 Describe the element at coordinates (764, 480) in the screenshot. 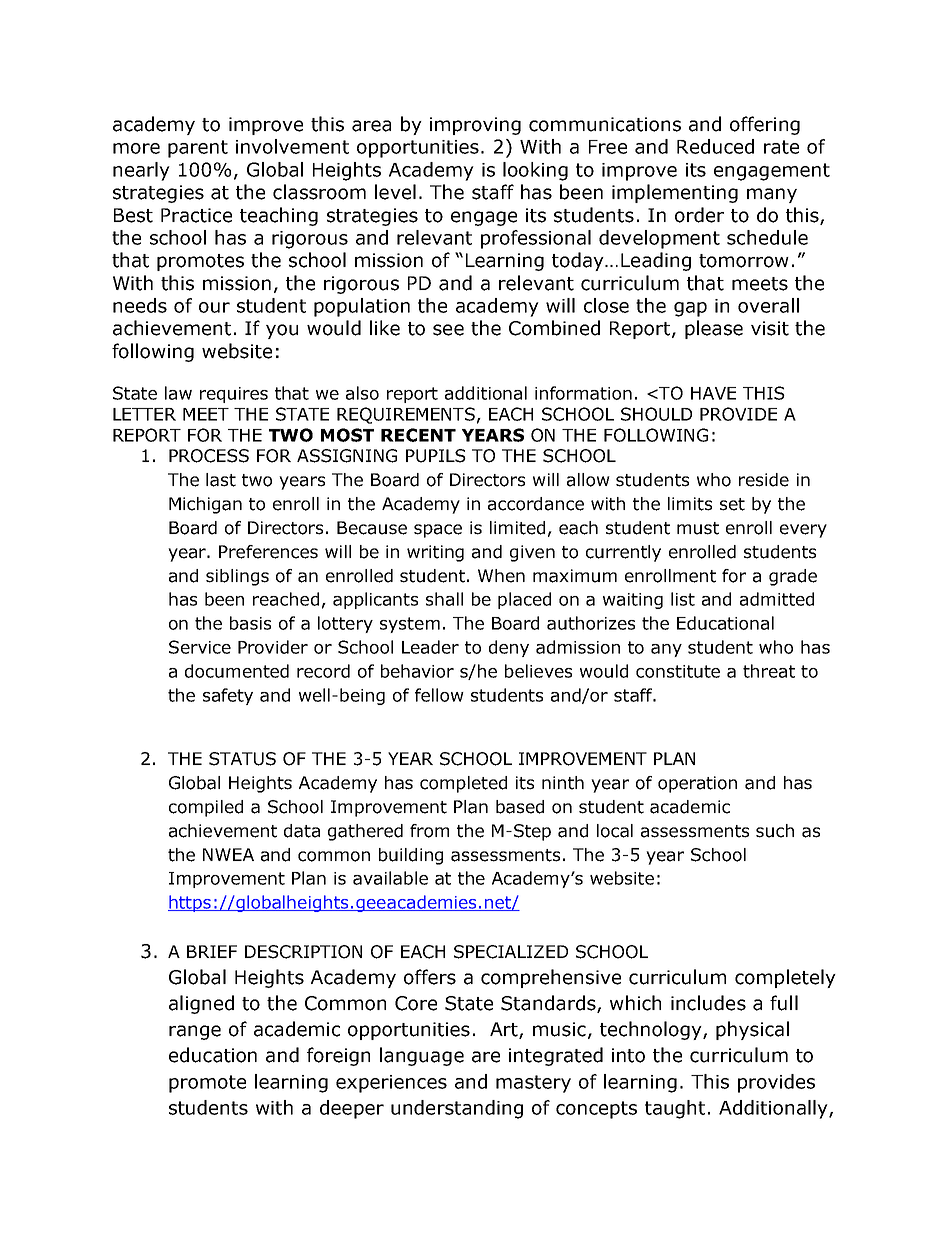

I see `reside` at that location.
